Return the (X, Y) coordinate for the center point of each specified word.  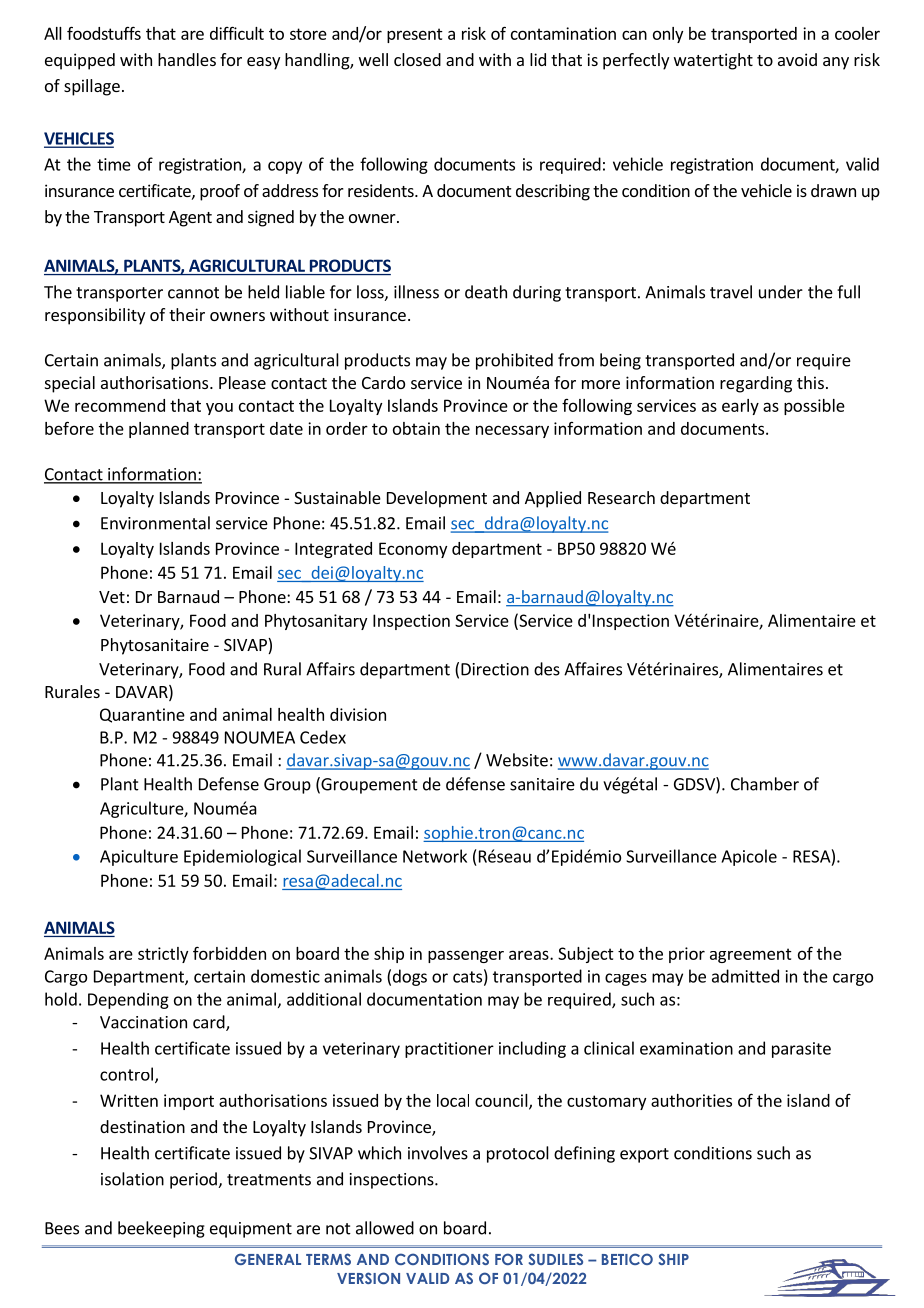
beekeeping (161, 1229)
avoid (797, 59)
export (644, 1155)
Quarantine (142, 715)
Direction (495, 669)
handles (187, 59)
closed (417, 59)
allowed (385, 1228)
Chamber (765, 784)
